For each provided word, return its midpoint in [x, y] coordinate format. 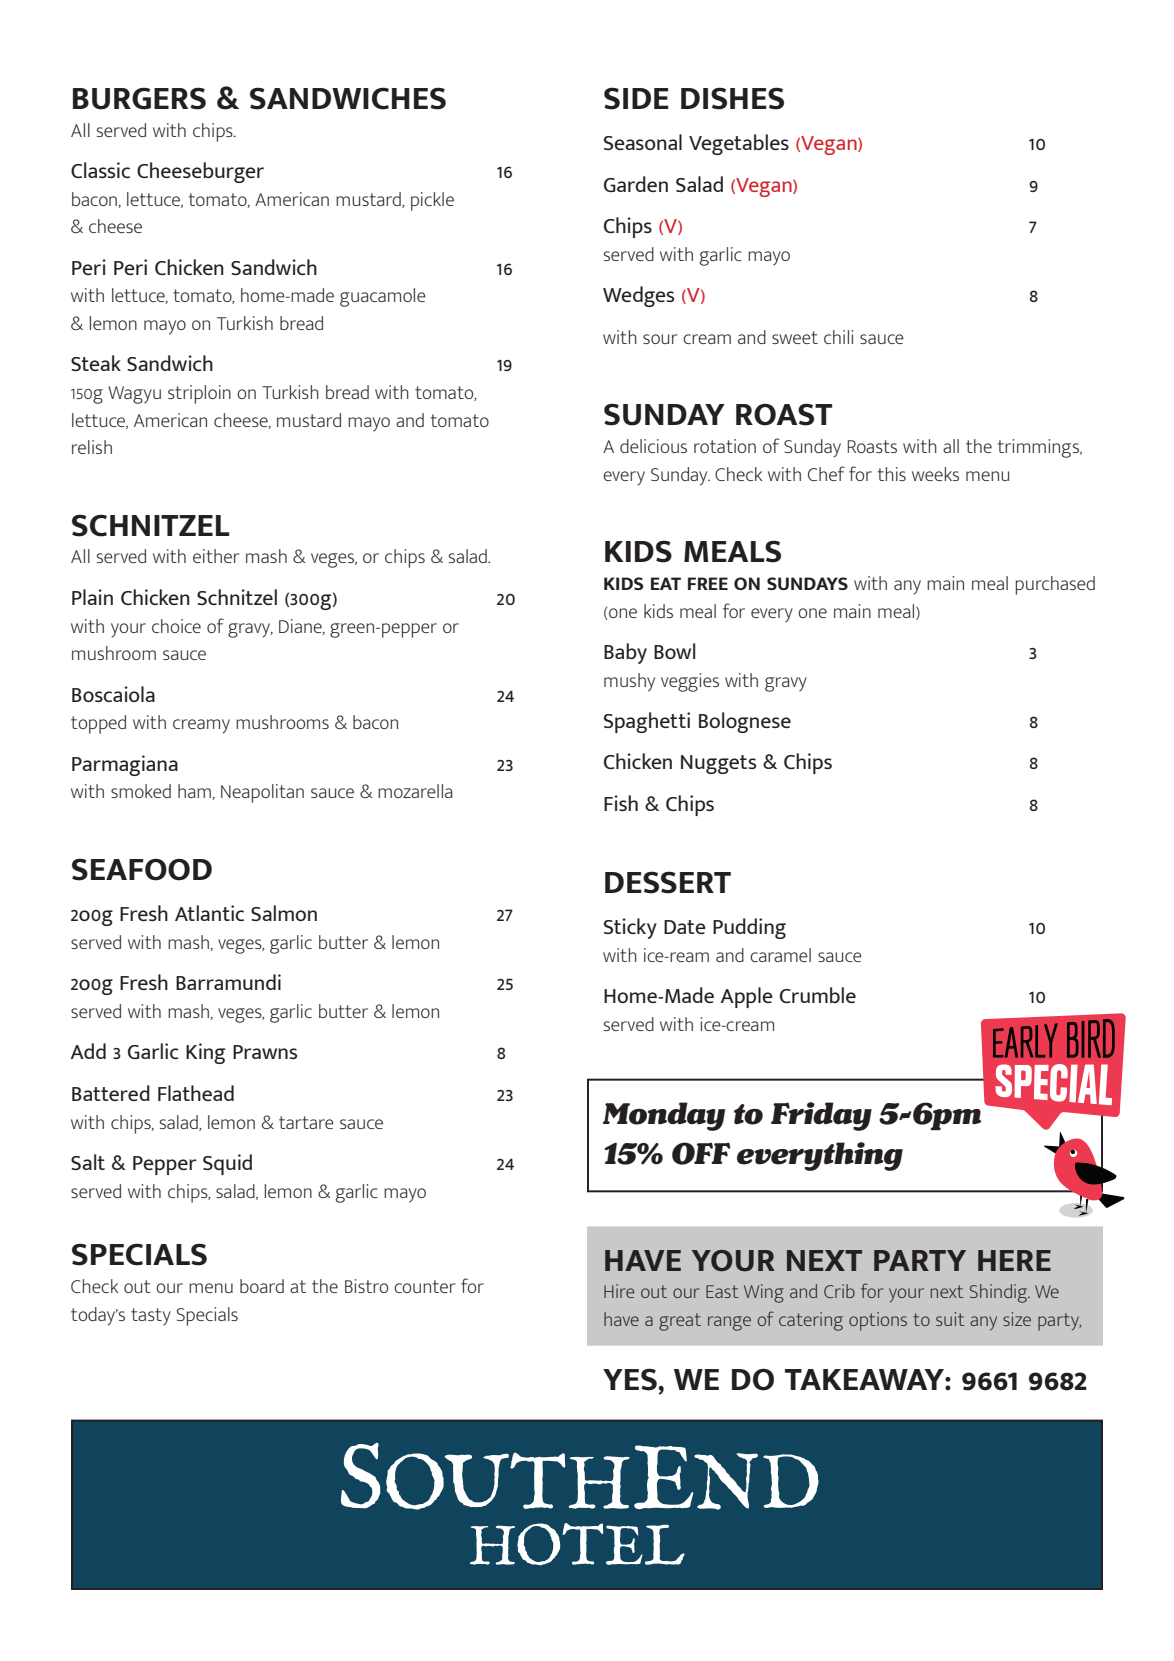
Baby [625, 653]
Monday [664, 1116]
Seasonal [643, 142]
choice [176, 626]
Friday [821, 1116]
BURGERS [139, 98]
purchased [1055, 585]
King [205, 1053]
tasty [151, 1317]
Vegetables [739, 144]
